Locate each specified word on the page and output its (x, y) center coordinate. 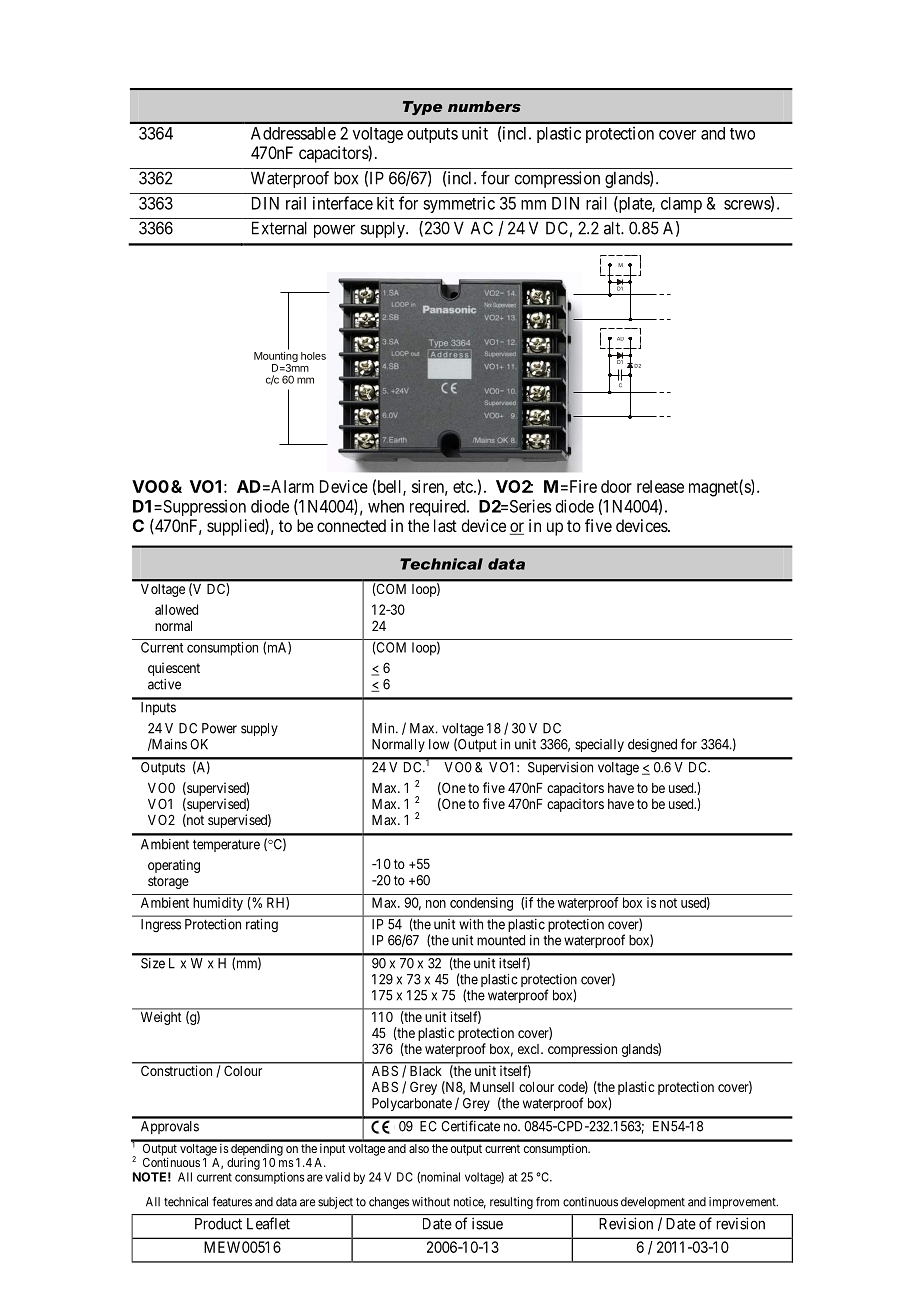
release (660, 486)
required (439, 507)
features (232, 1202)
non (436, 904)
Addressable (293, 133)
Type (422, 108)
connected (351, 525)
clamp (681, 205)
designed (652, 746)
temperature (226, 845)
